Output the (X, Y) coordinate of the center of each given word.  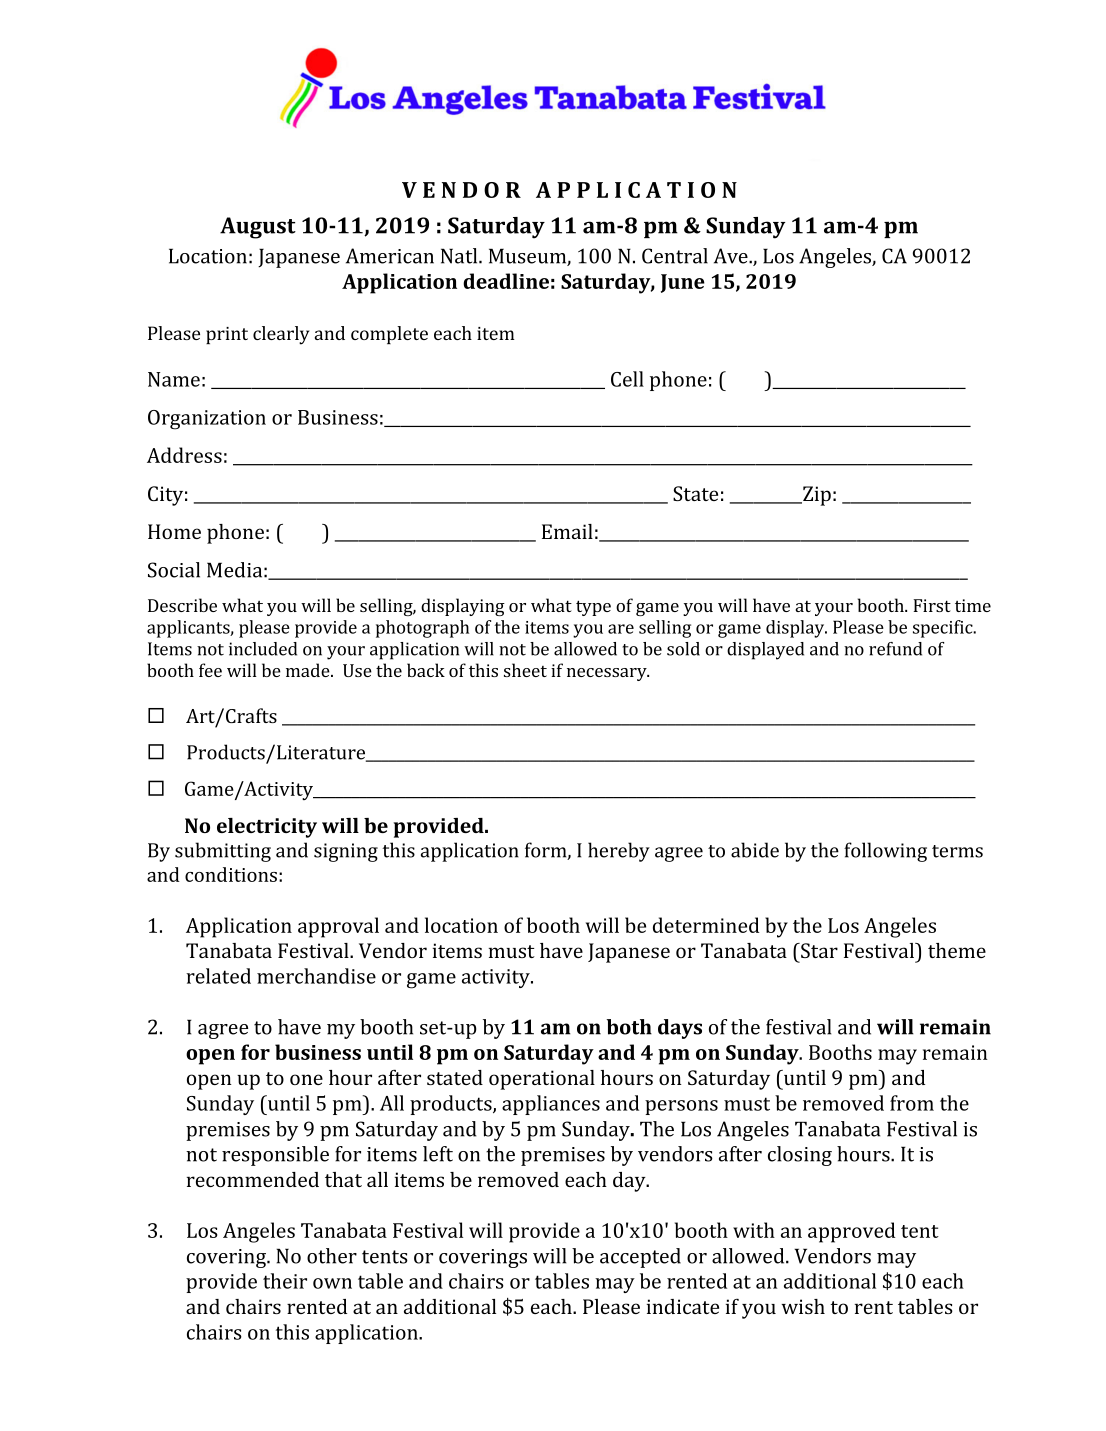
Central (675, 256)
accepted (640, 1258)
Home (174, 531)
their (285, 1281)
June (683, 283)
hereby (619, 852)
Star (818, 950)
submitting (223, 852)
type (593, 608)
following (885, 852)
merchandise (316, 976)
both (629, 1027)
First (932, 605)
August (258, 228)
